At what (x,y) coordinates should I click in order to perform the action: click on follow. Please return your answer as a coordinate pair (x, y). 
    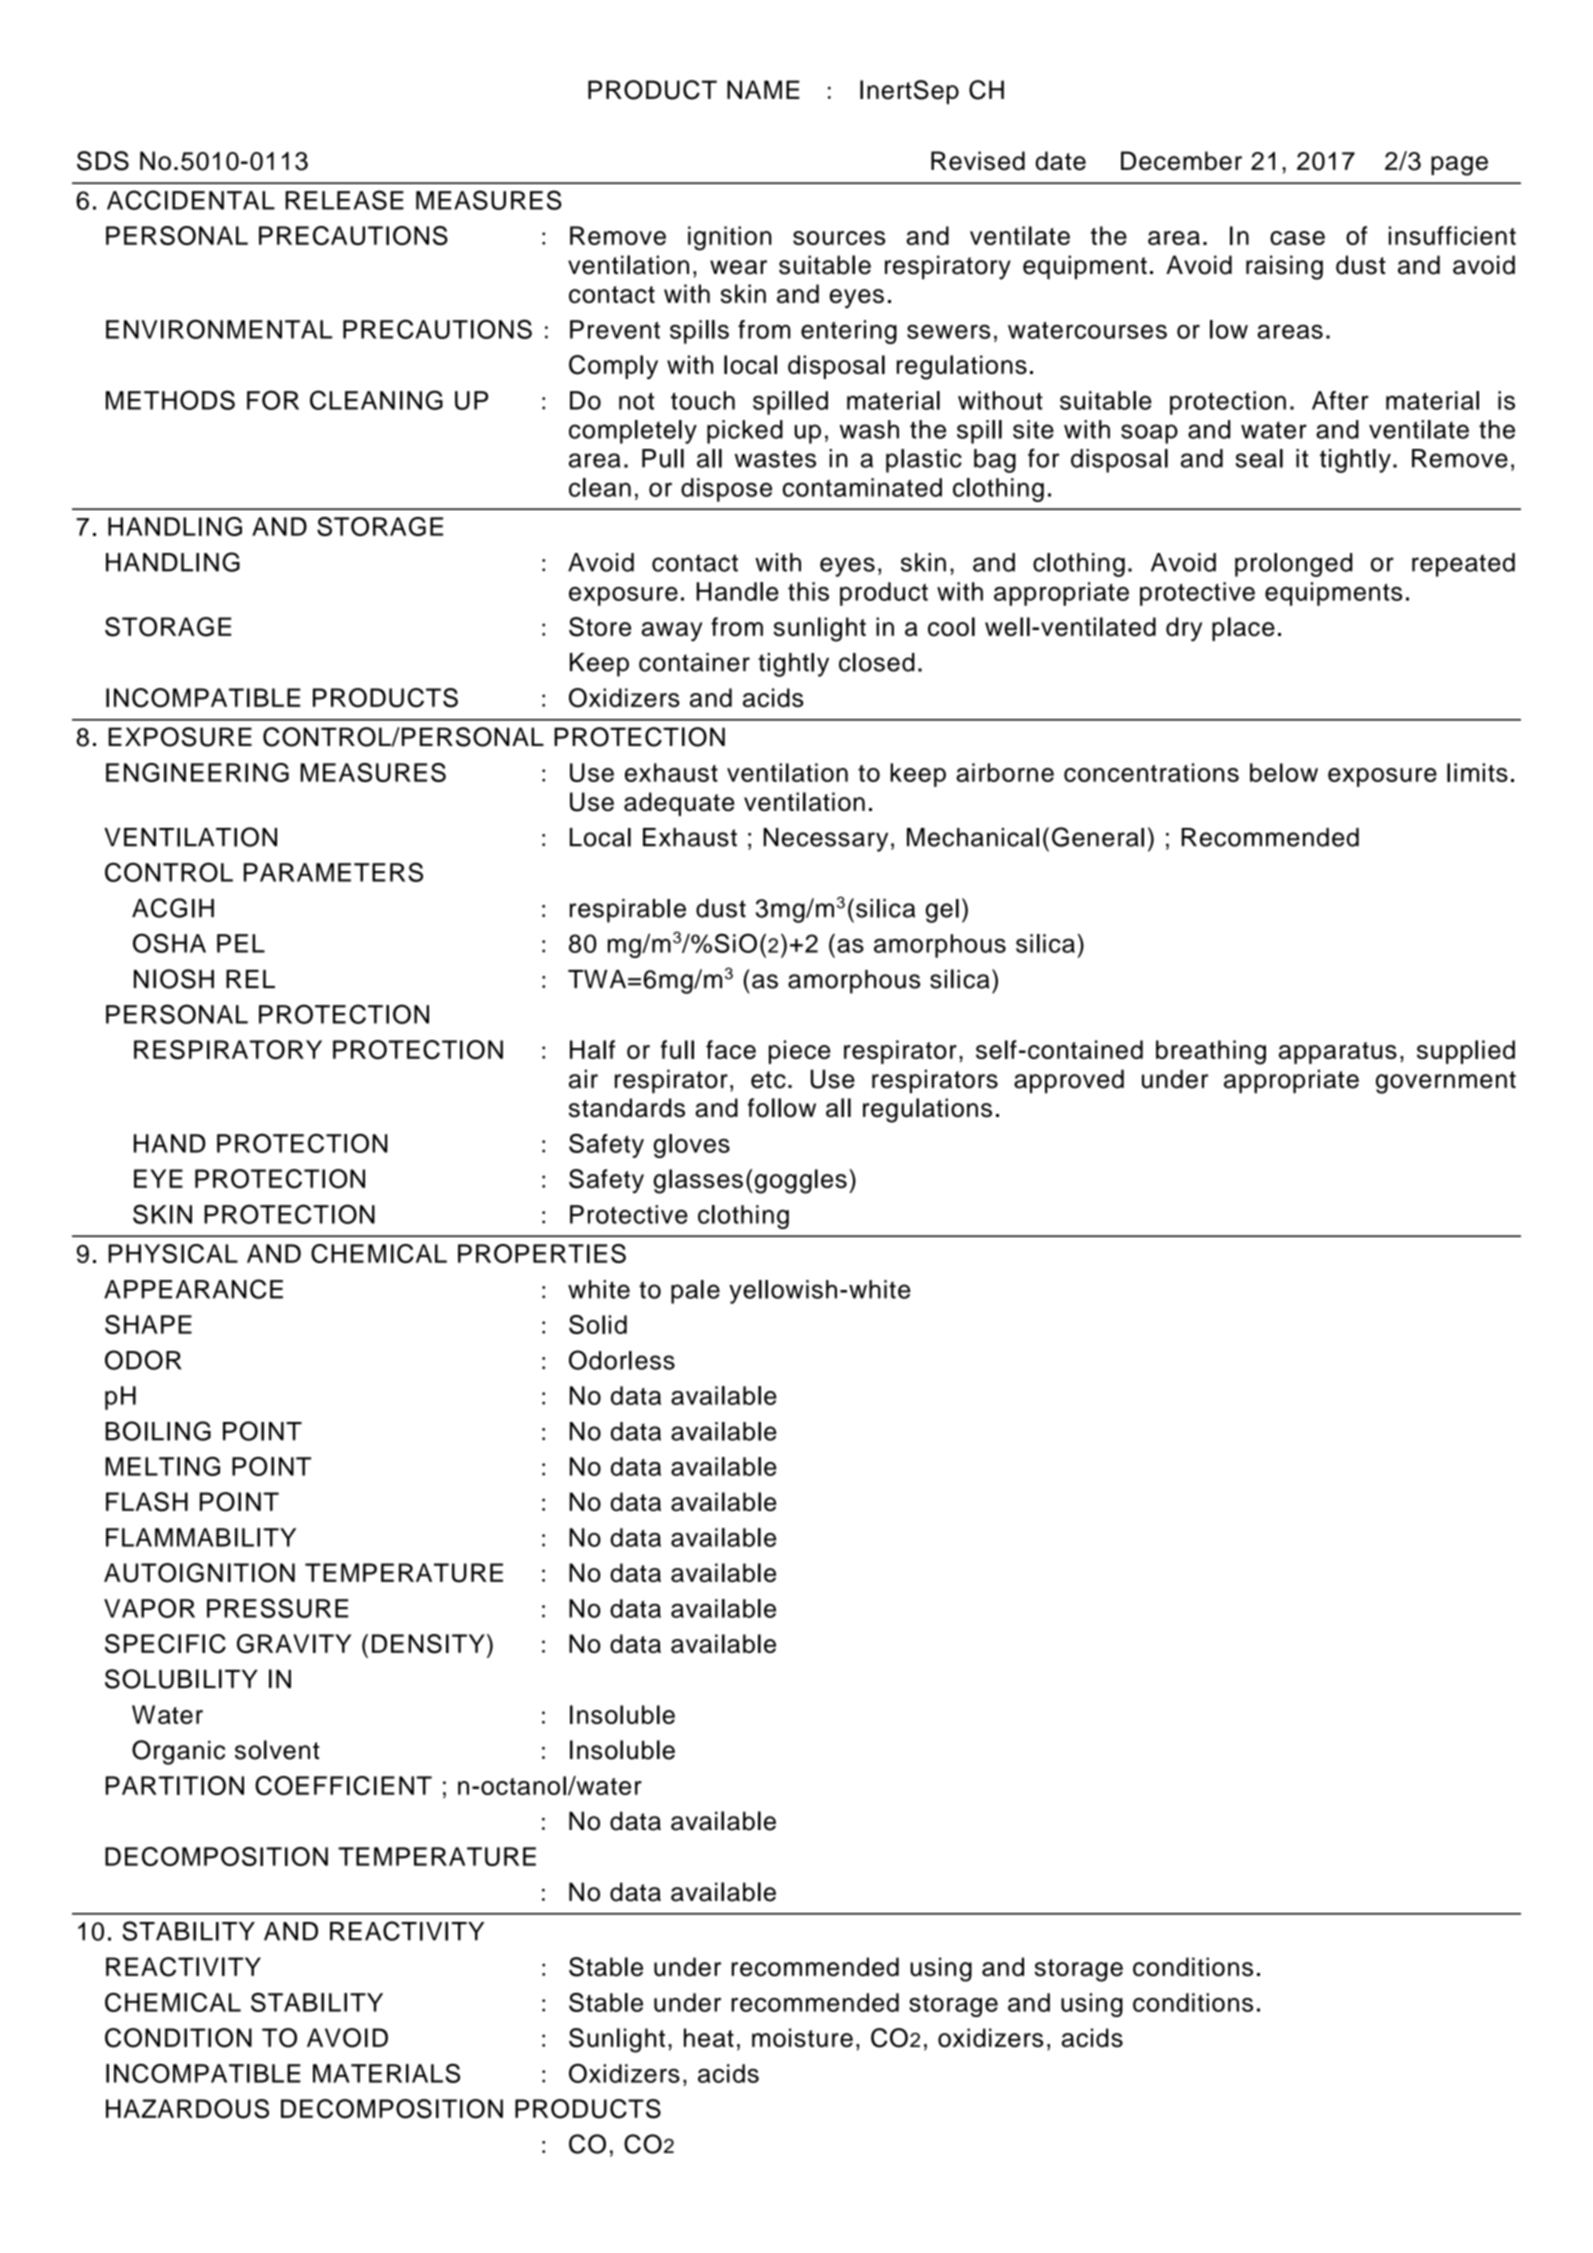
    Looking at the image, I should click on (782, 1107).
